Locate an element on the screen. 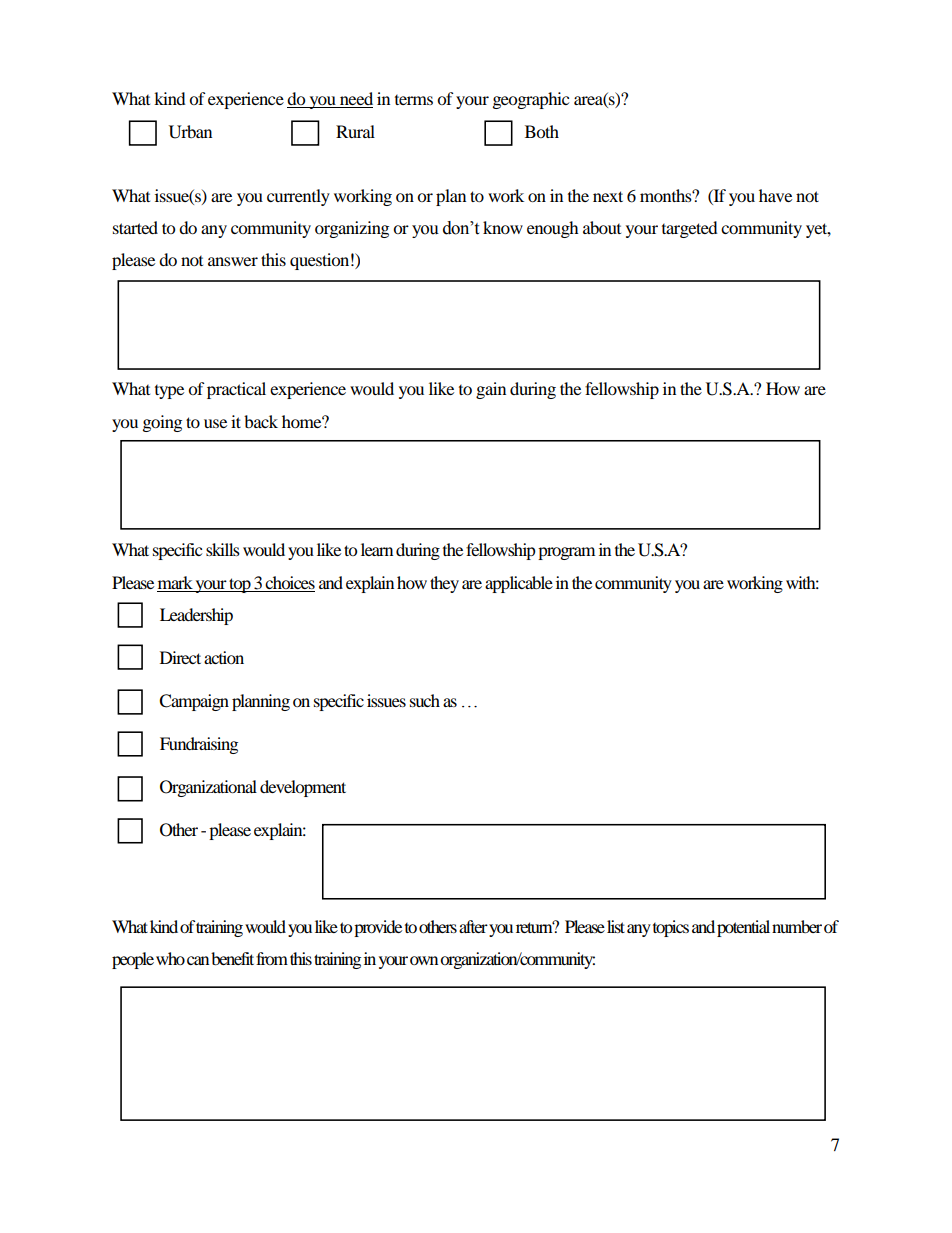 The width and height of the screenshot is (952, 1233). targeted is located at coordinates (690, 229).
